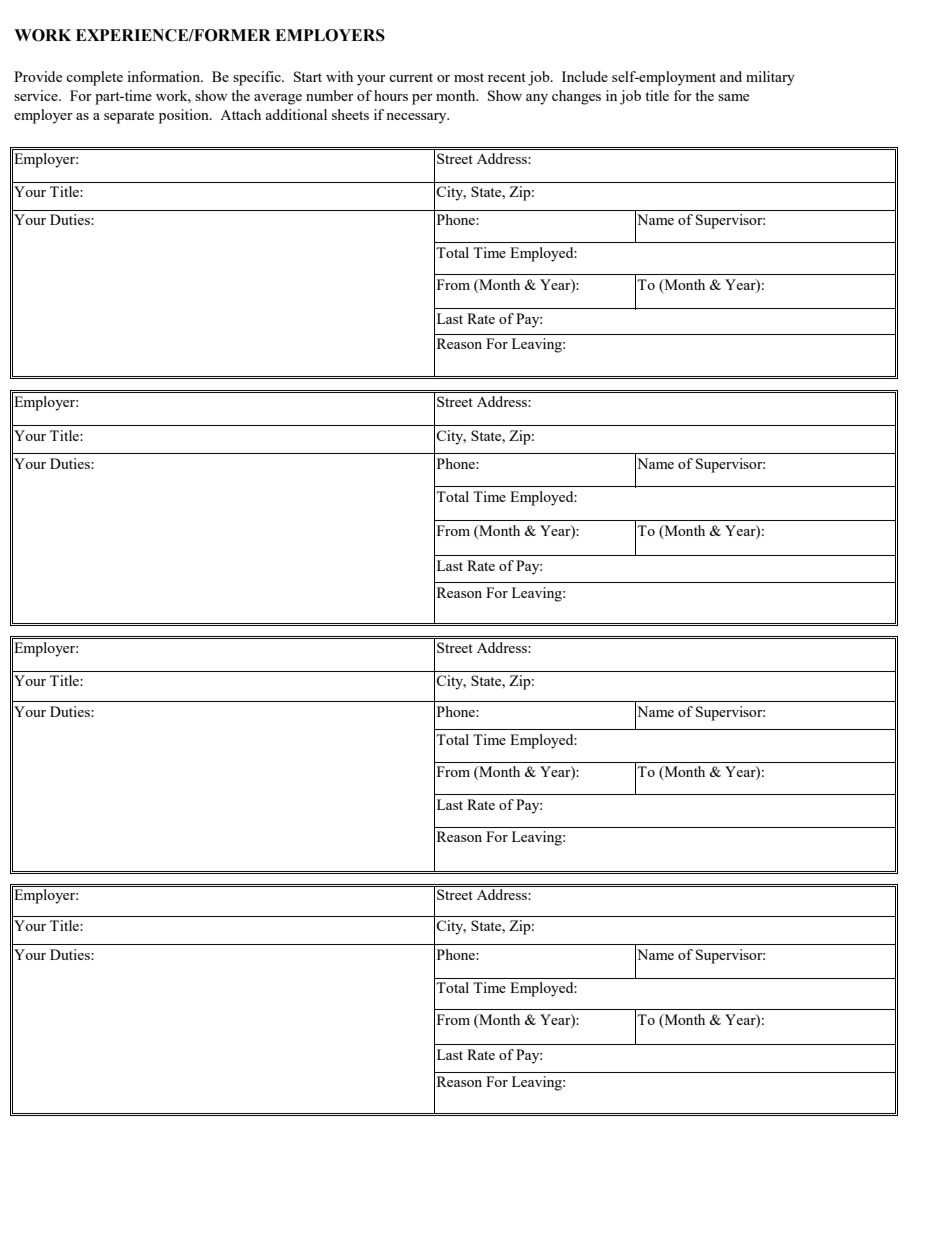 Image resolution: width=952 pixels, height=1233 pixels. Describe the element at coordinates (391, 95) in the document. I see `hours` at that location.
